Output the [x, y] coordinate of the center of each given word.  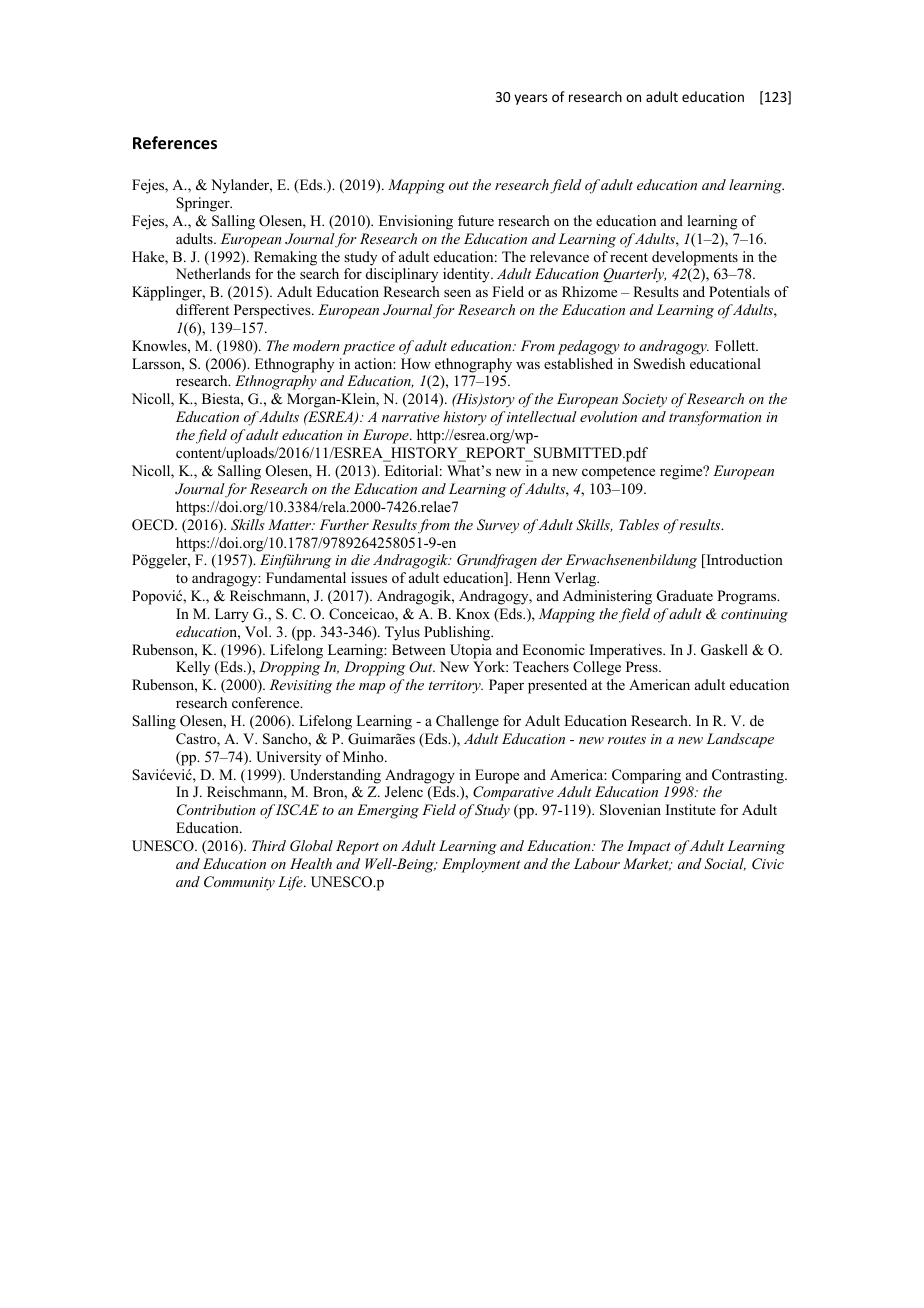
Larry [232, 615]
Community [239, 883]
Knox [473, 613]
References [175, 143]
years [530, 99]
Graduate [685, 596]
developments [695, 258]
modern [316, 345]
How [416, 363]
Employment [481, 865]
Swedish [659, 364]
